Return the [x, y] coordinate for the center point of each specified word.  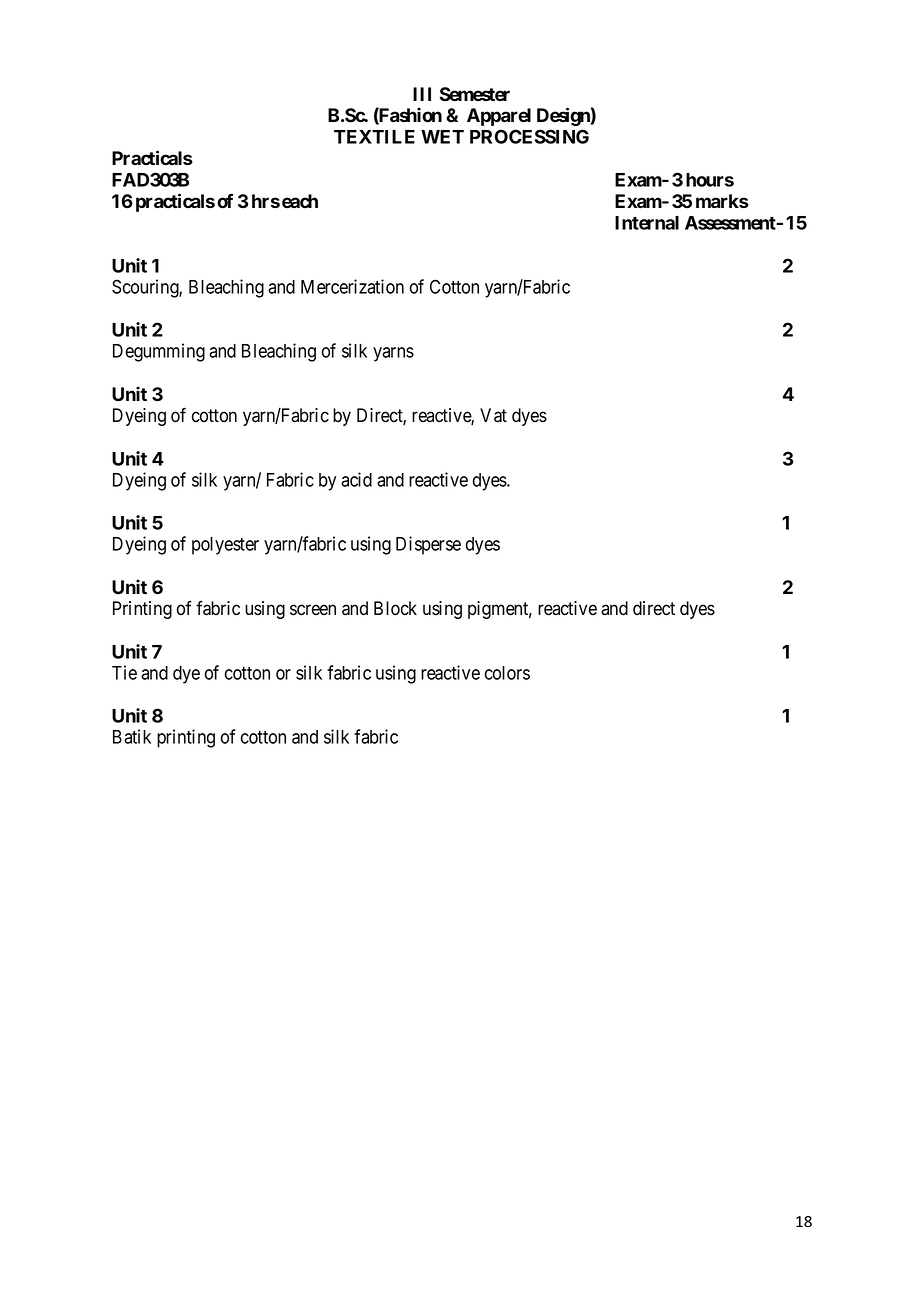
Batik [132, 736]
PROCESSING [529, 136]
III [422, 94]
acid [356, 479]
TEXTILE [374, 137]
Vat [493, 415]
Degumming [159, 352]
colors [507, 673]
